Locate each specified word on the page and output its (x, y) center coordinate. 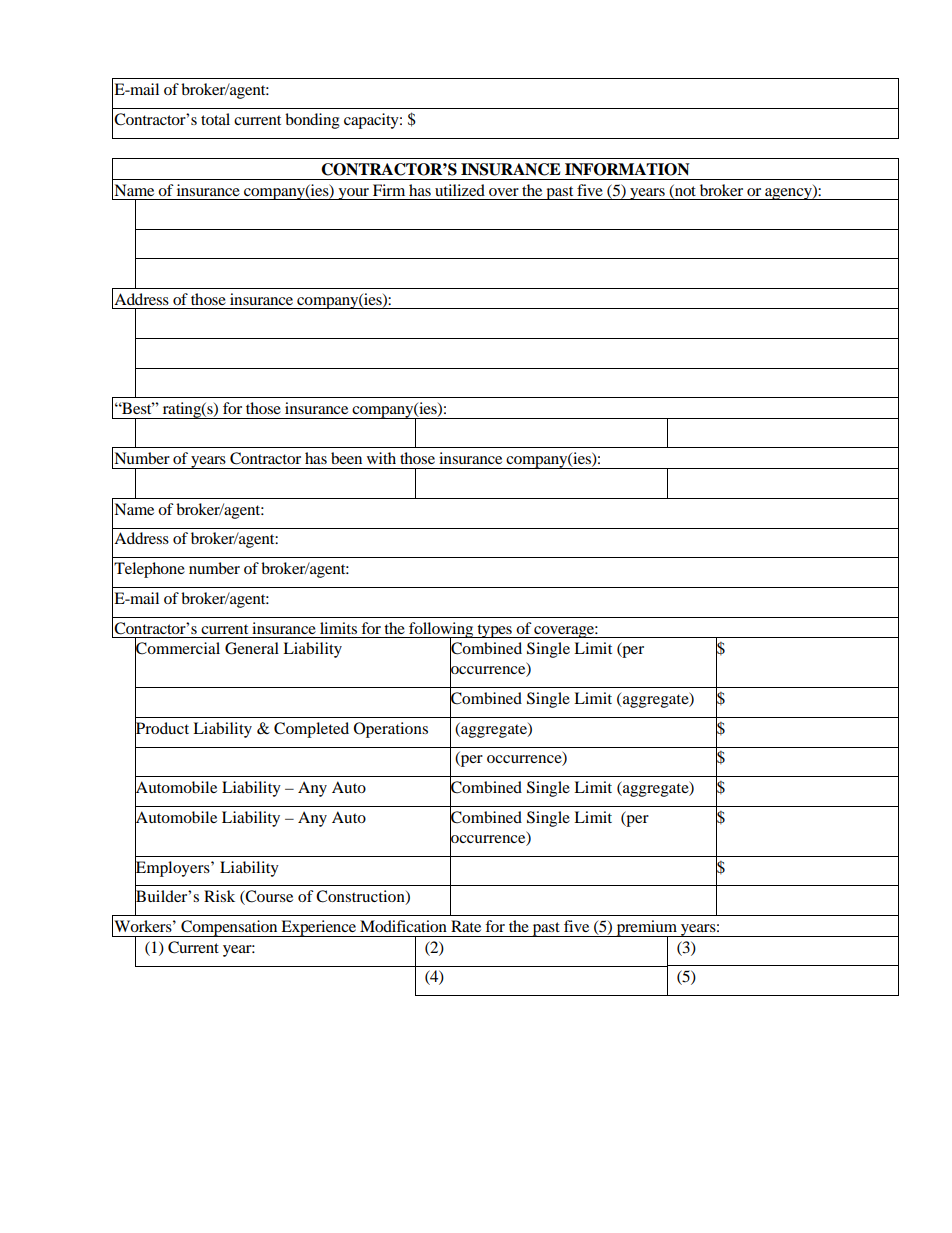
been (346, 458)
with (381, 458)
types (494, 631)
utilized (460, 190)
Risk (219, 896)
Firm (389, 190)
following (441, 631)
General (252, 648)
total (215, 119)
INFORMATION (627, 169)
